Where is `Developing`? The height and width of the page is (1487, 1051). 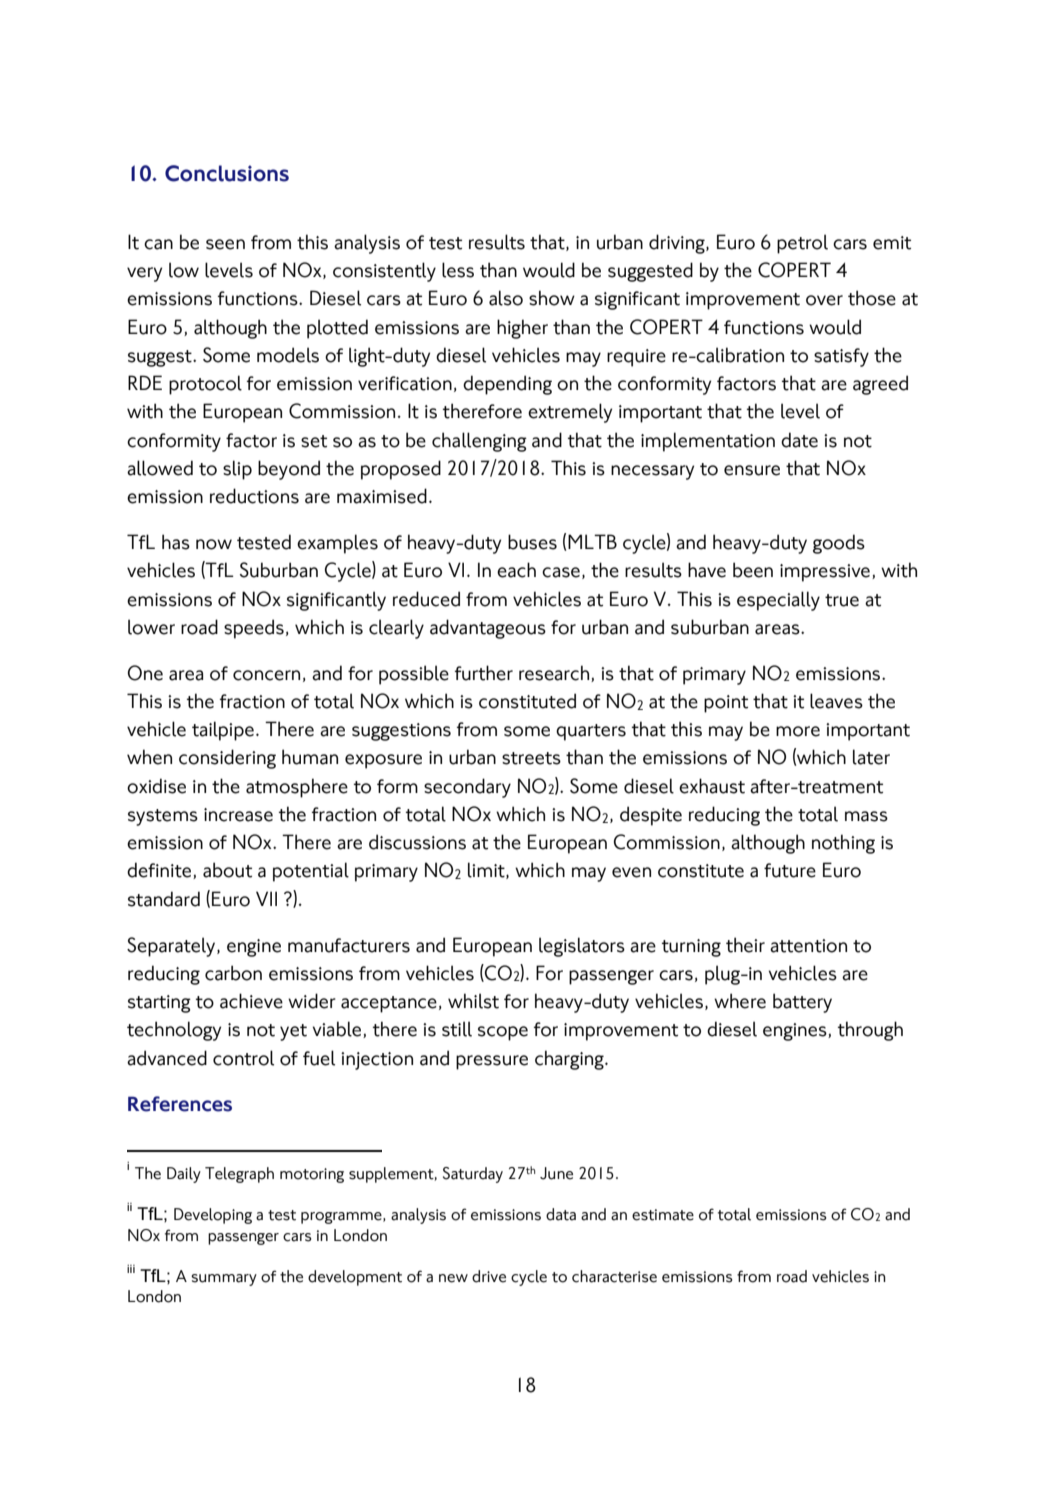
Developing is located at coordinates (213, 1216).
